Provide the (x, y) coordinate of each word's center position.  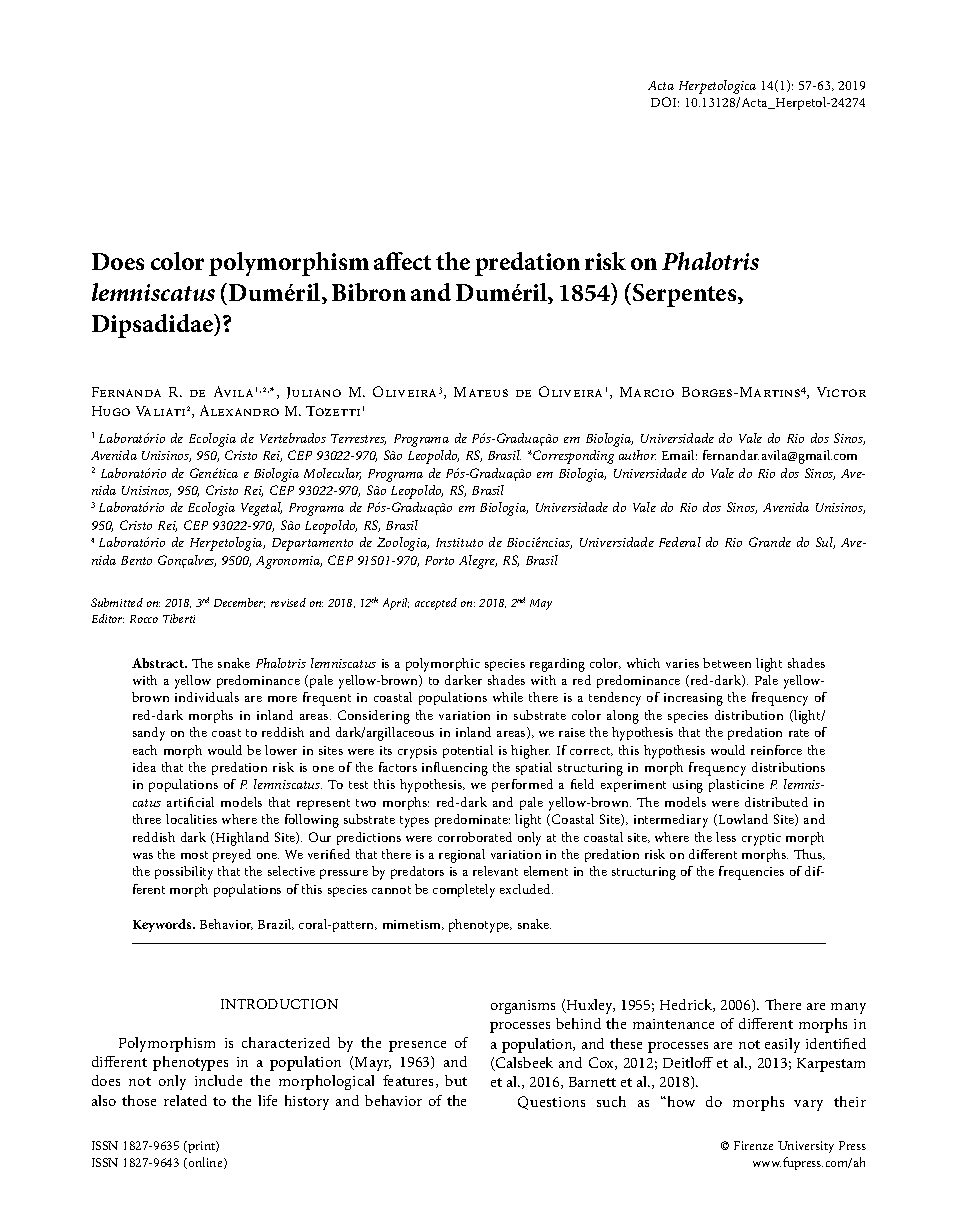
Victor (841, 392)
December (239, 603)
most (194, 855)
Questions (551, 1103)
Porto (439, 560)
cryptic (761, 839)
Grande (770, 542)
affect (402, 261)
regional (462, 856)
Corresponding (572, 457)
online (205, 1163)
